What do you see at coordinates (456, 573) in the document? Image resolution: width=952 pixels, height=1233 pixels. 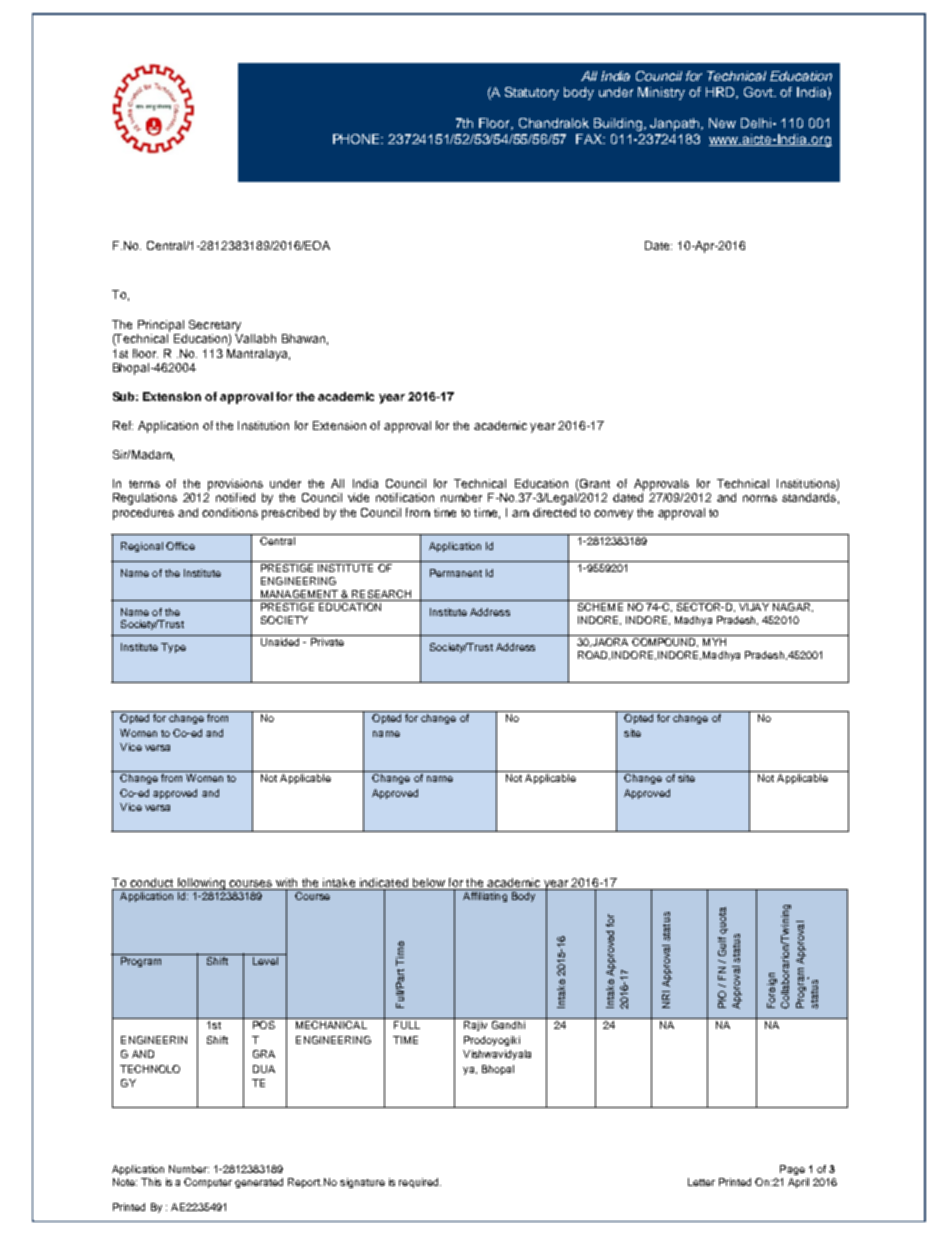 I see `Permanent` at bounding box center [456, 573].
